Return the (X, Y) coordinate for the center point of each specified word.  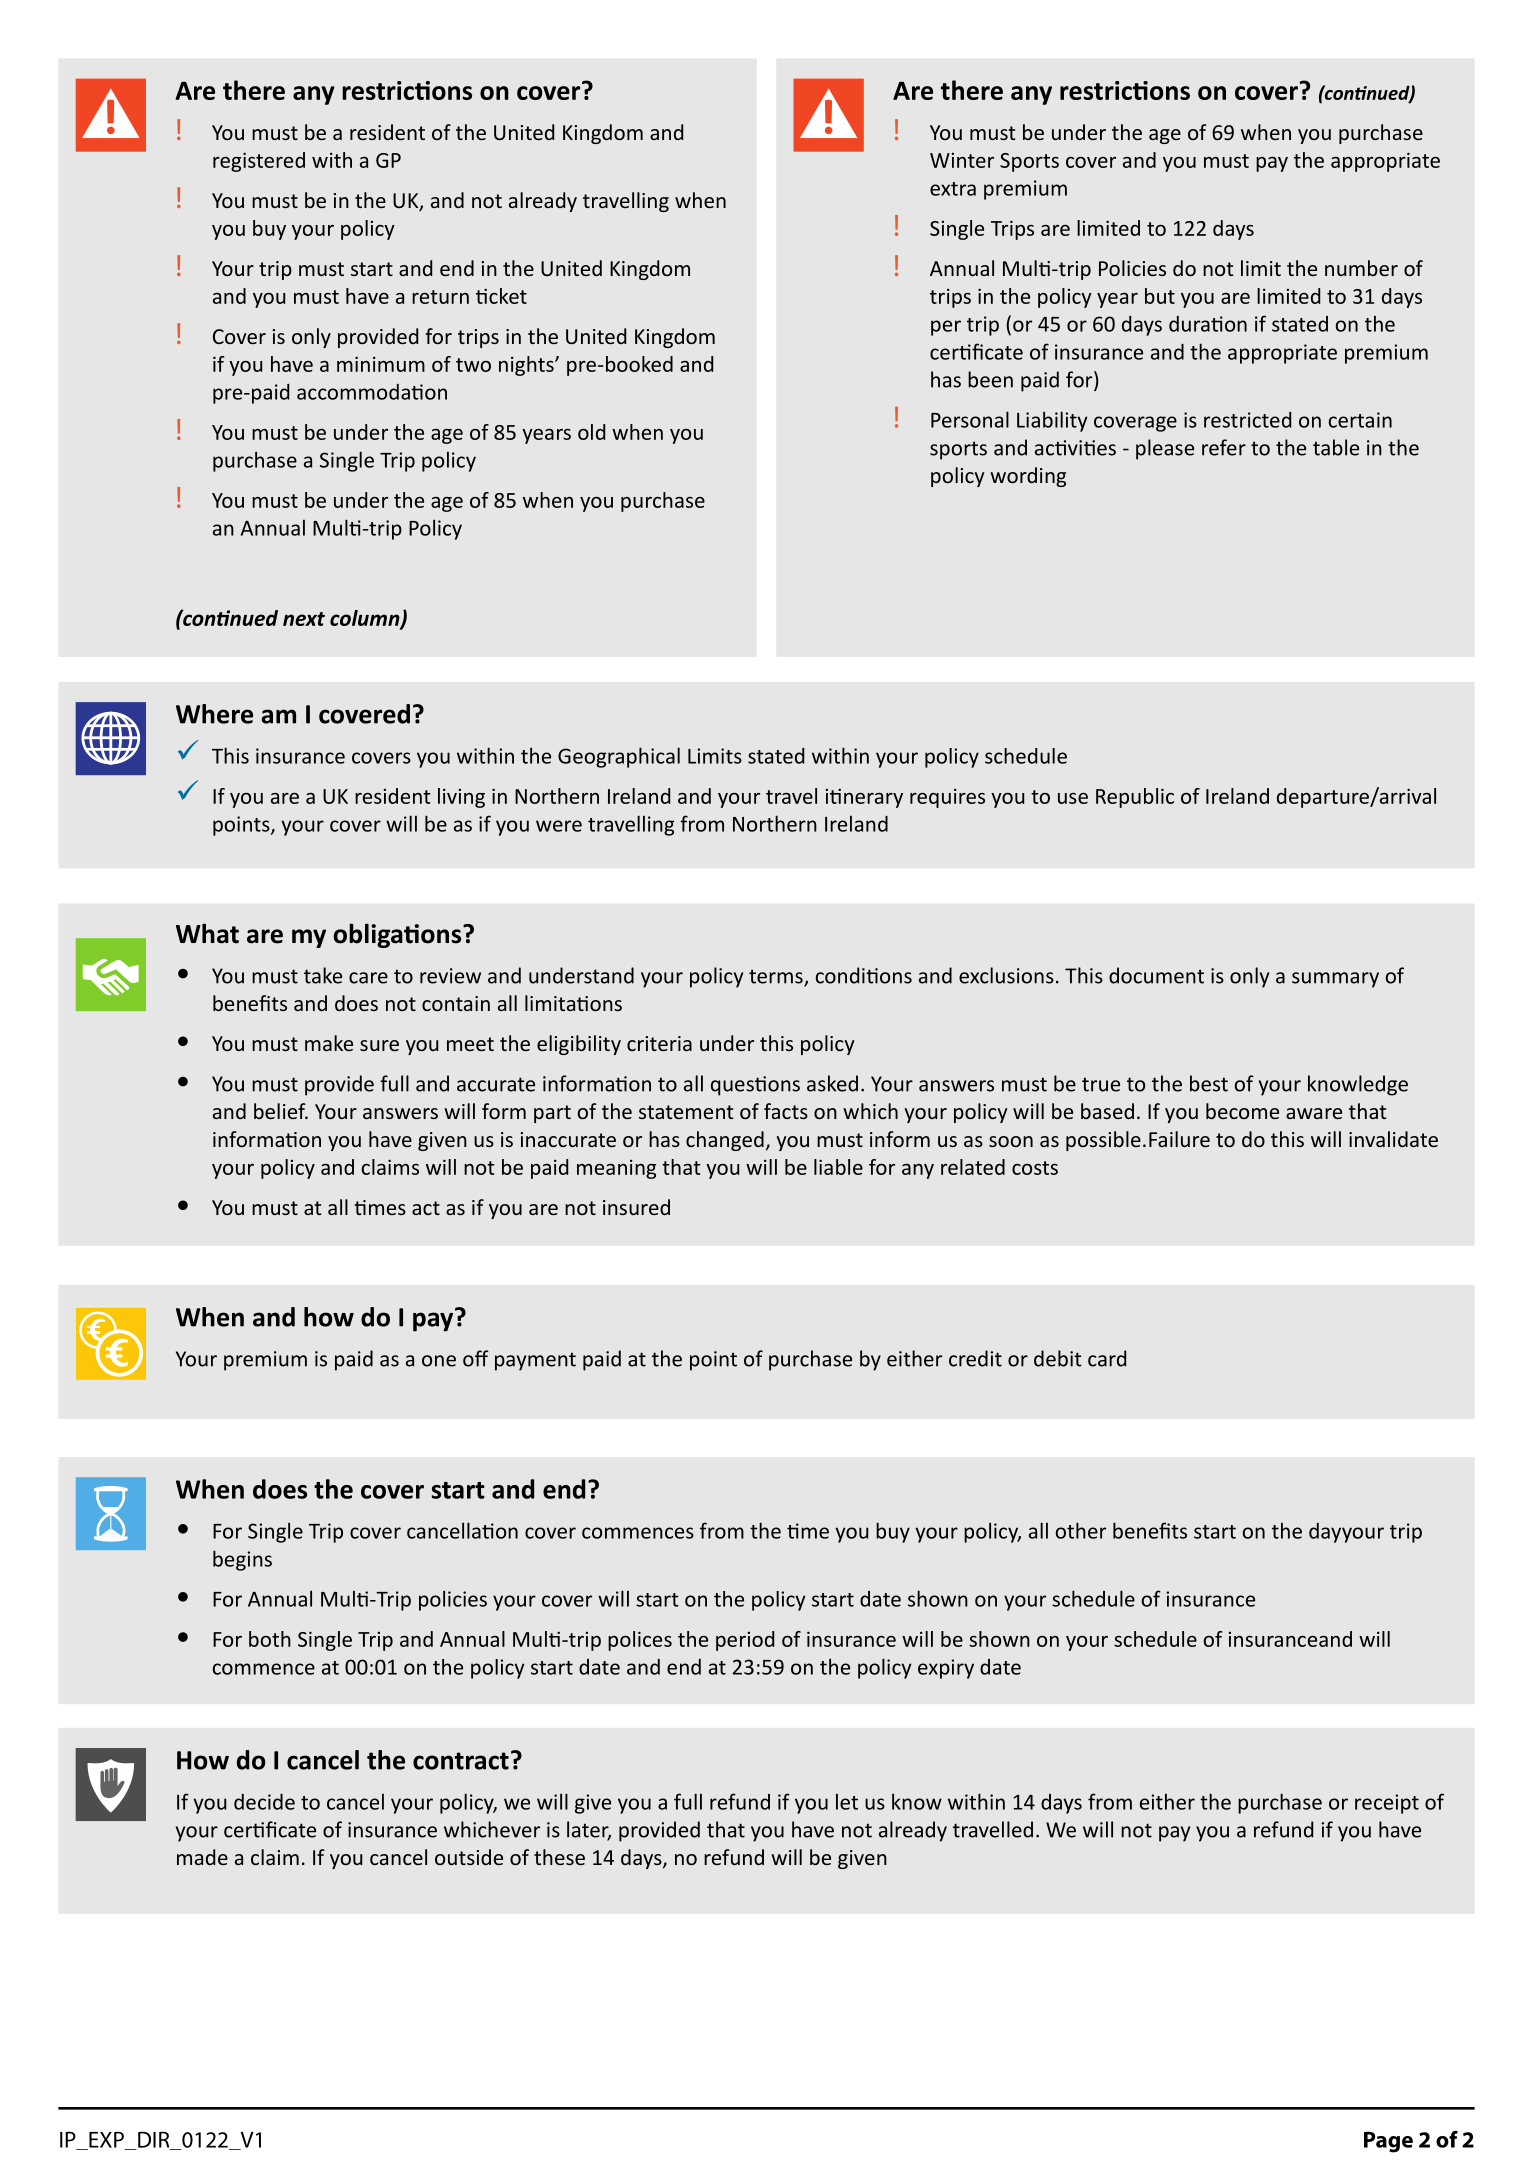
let (847, 1801)
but (1160, 296)
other (1080, 1530)
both (270, 1639)
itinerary (864, 798)
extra (953, 189)
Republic (1135, 798)
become (1242, 1111)
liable (838, 1167)
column (366, 619)
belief (281, 1111)
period (745, 1641)
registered (259, 162)
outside (469, 1857)
